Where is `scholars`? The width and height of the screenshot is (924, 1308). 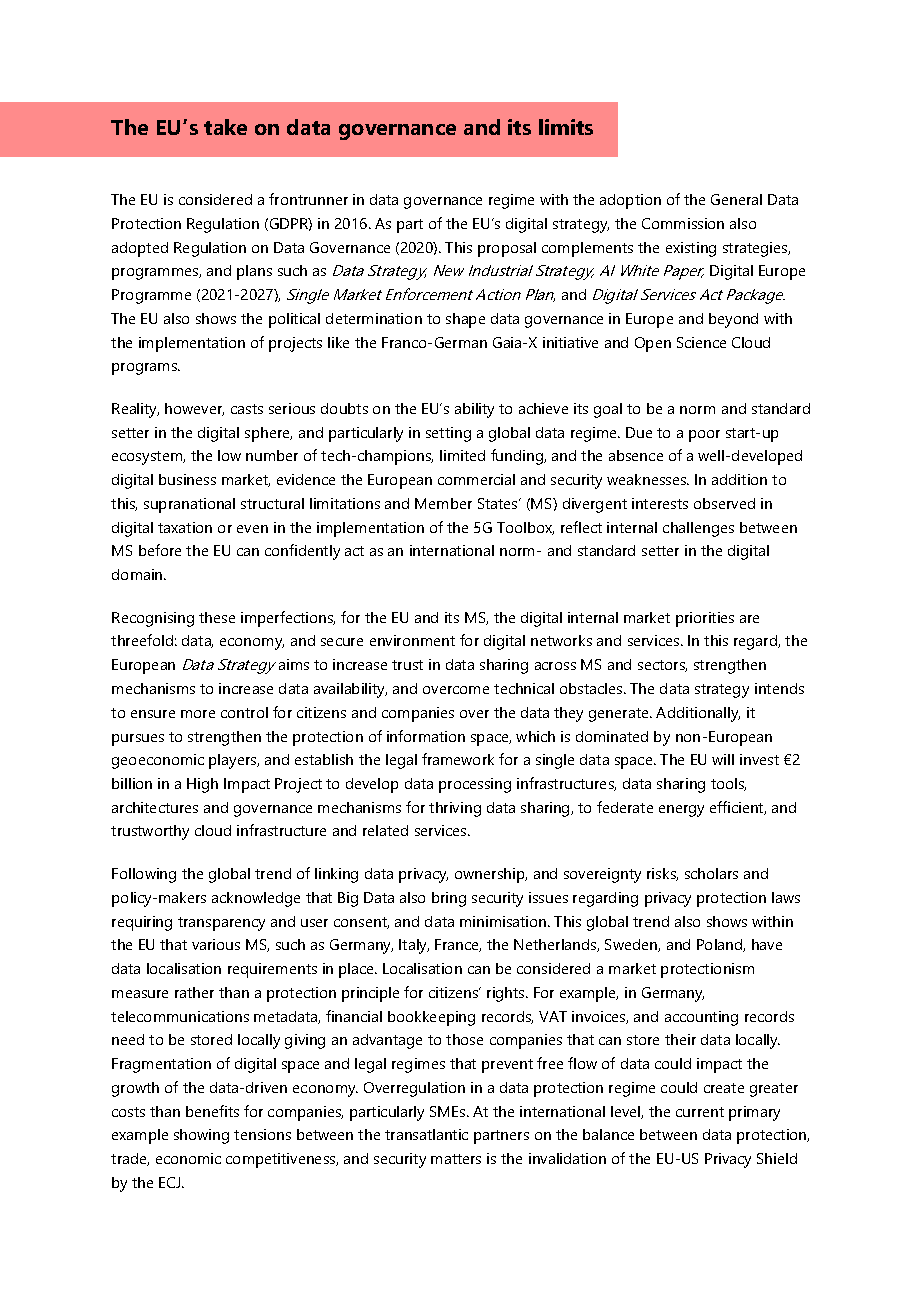
scholars is located at coordinates (711, 873).
